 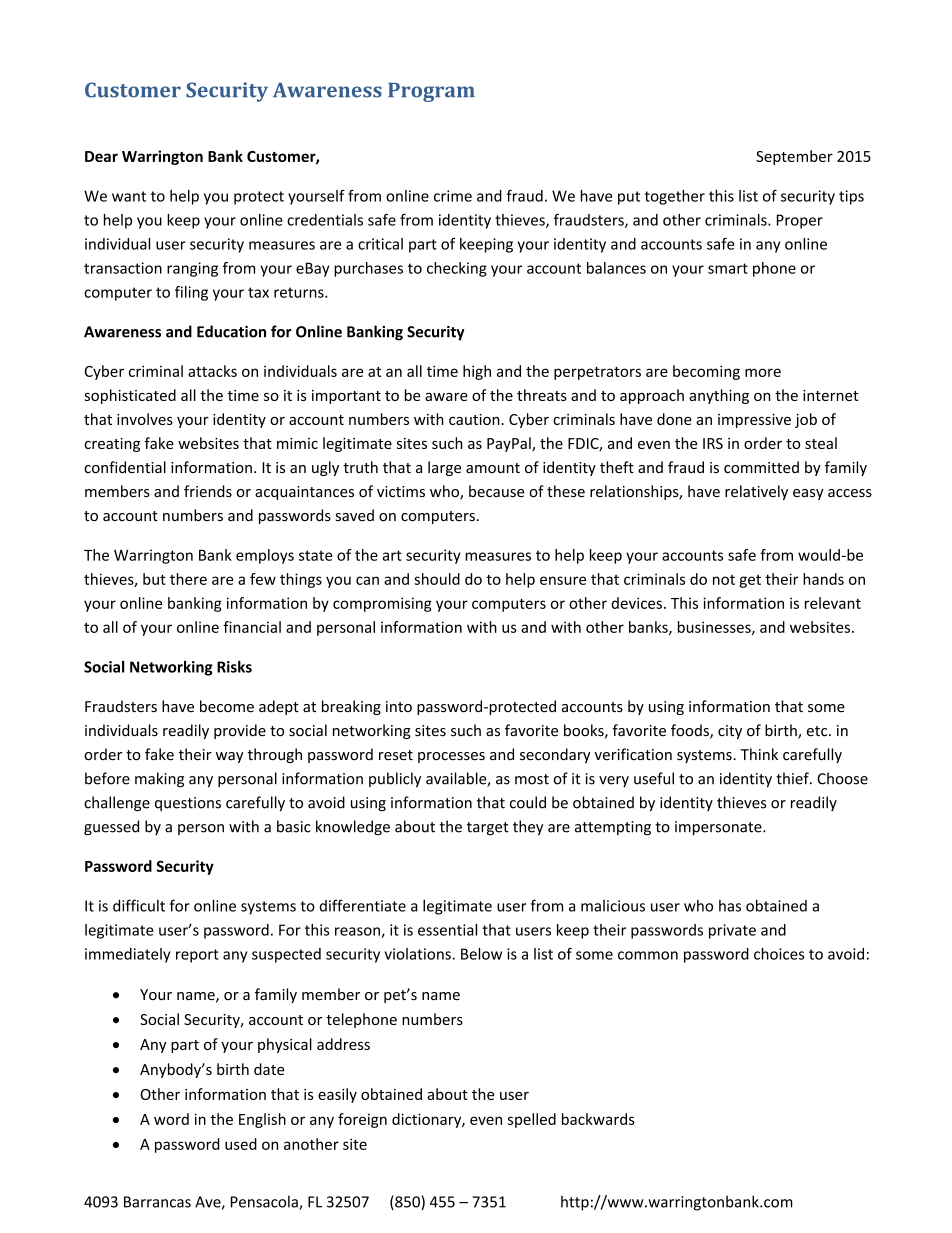 What do you see at coordinates (532, 1120) in the screenshot?
I see `spelled` at bounding box center [532, 1120].
